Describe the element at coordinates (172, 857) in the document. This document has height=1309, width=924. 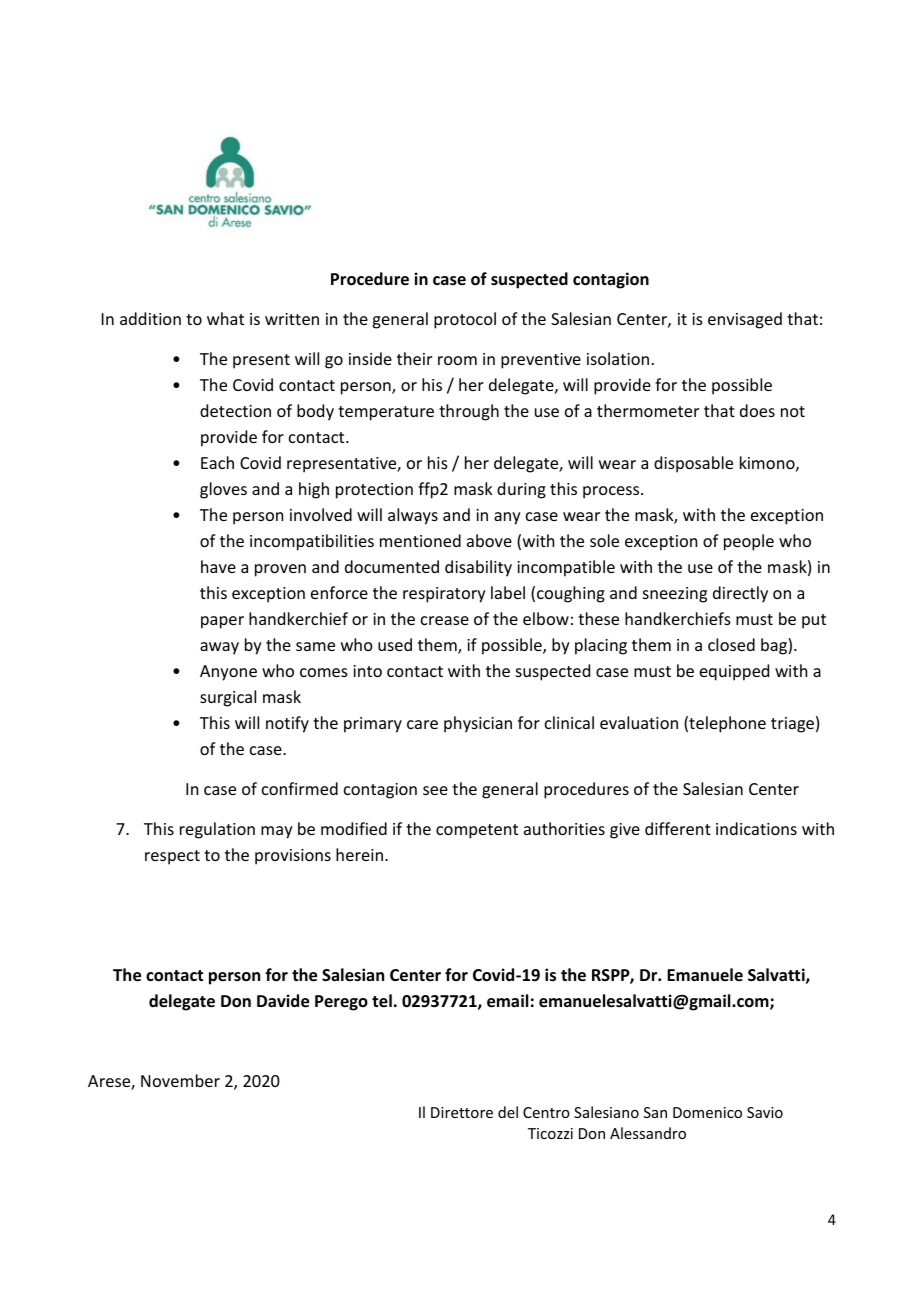
I see `respect` at that location.
